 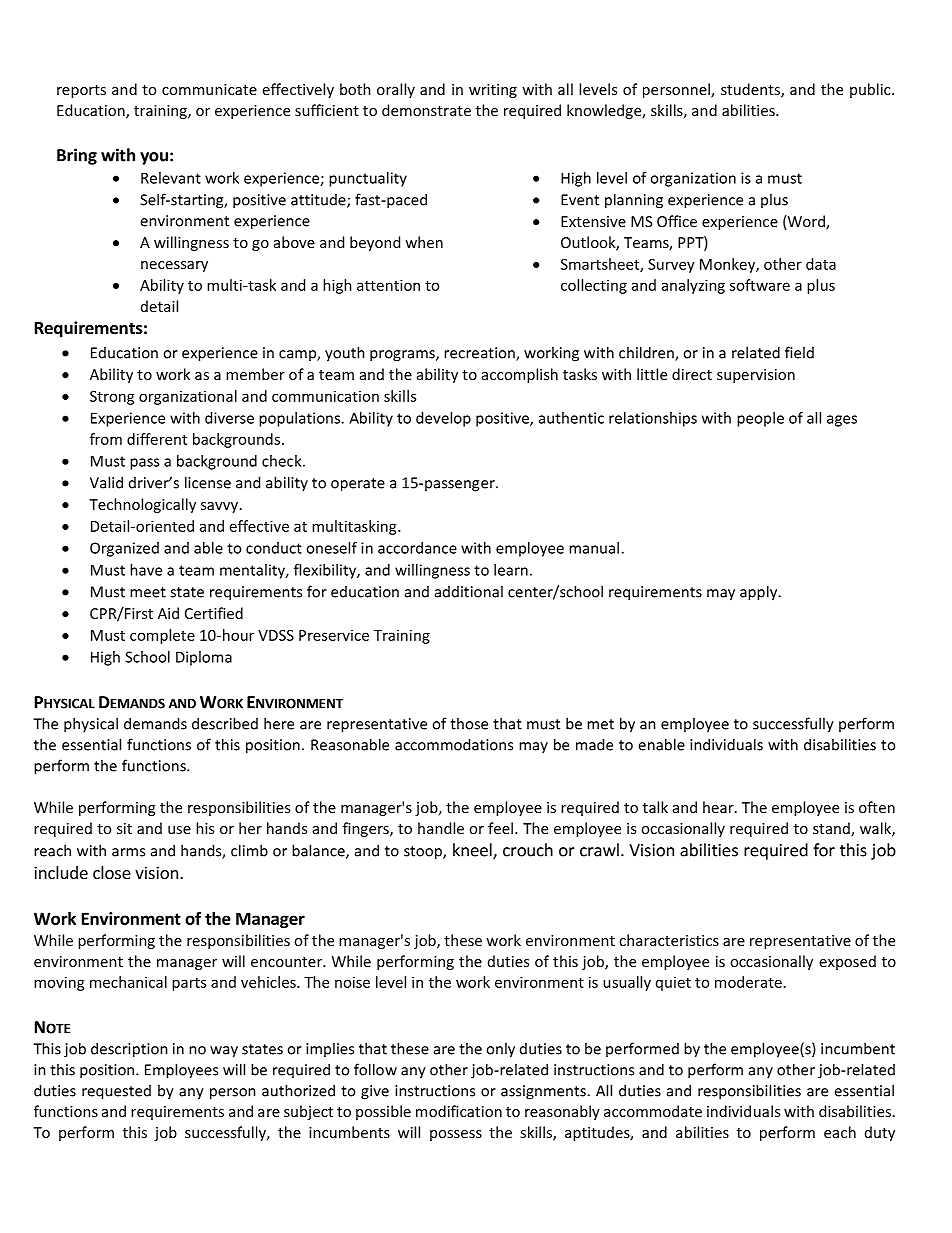 I want to click on additional, so click(x=469, y=591).
